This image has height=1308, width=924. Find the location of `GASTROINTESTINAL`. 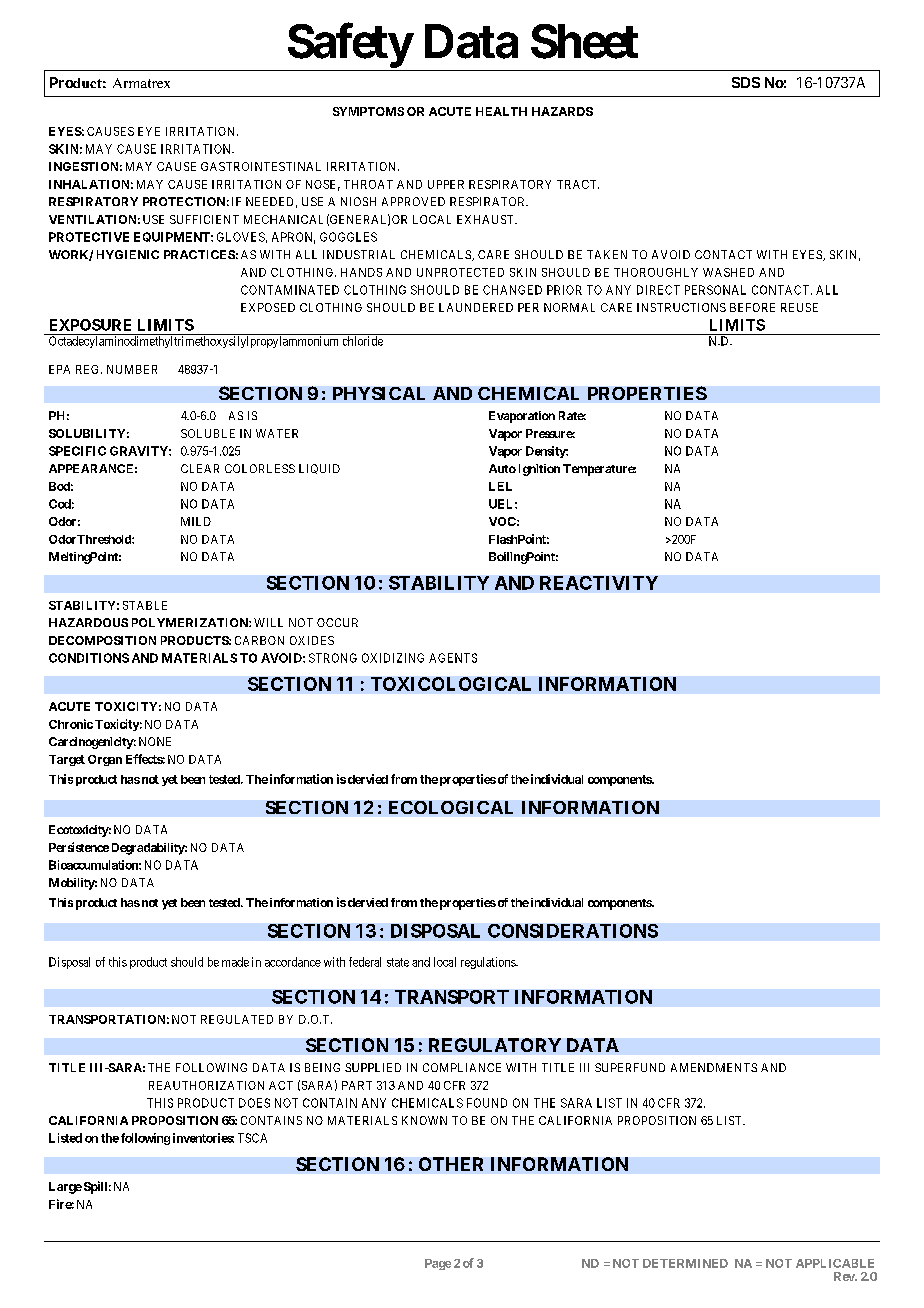

GASTROINTESTINAL is located at coordinates (261, 166).
